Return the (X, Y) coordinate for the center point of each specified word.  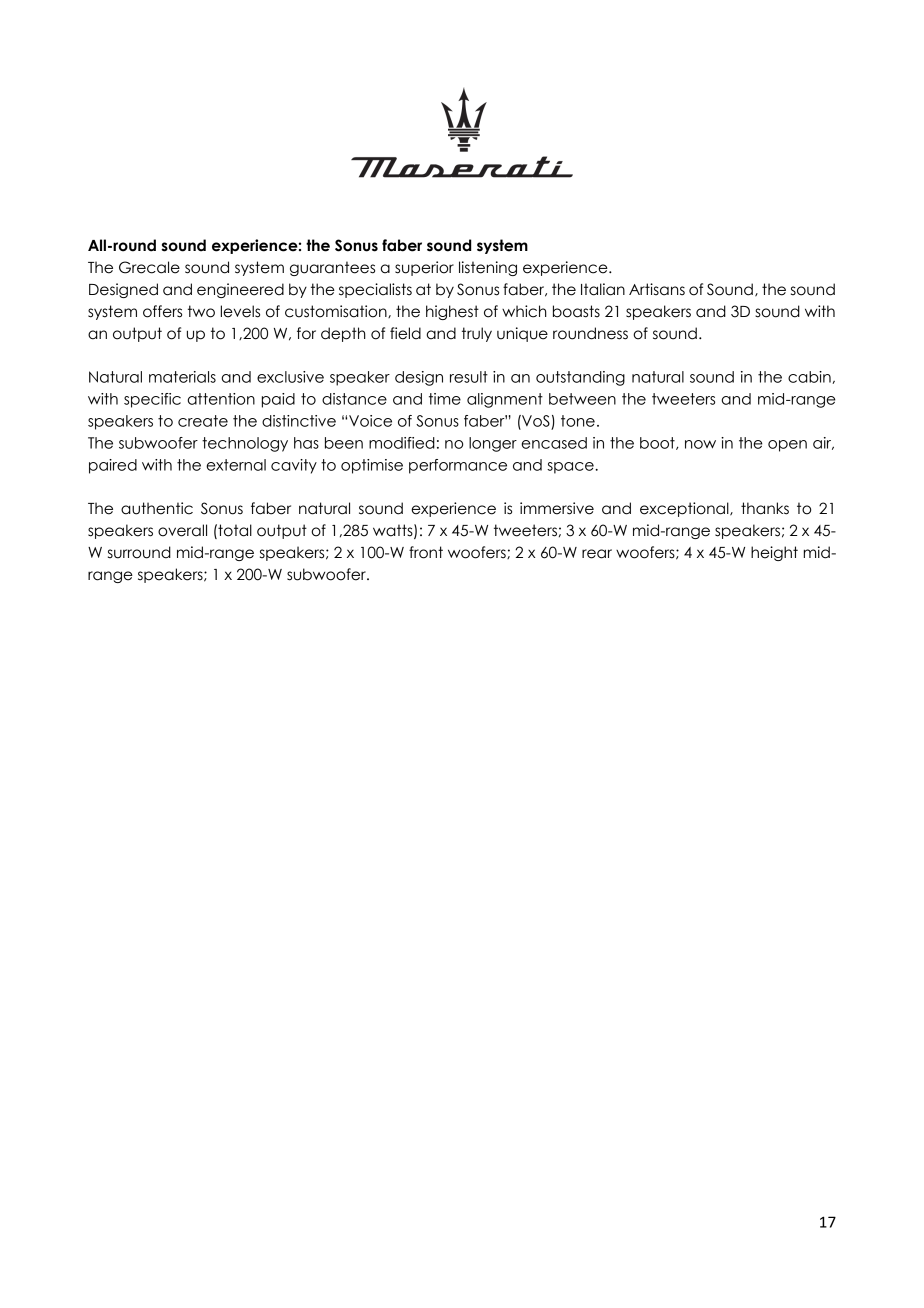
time (445, 399)
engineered (240, 290)
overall (182, 530)
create (203, 421)
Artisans (657, 289)
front (426, 552)
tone (578, 421)
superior (424, 268)
